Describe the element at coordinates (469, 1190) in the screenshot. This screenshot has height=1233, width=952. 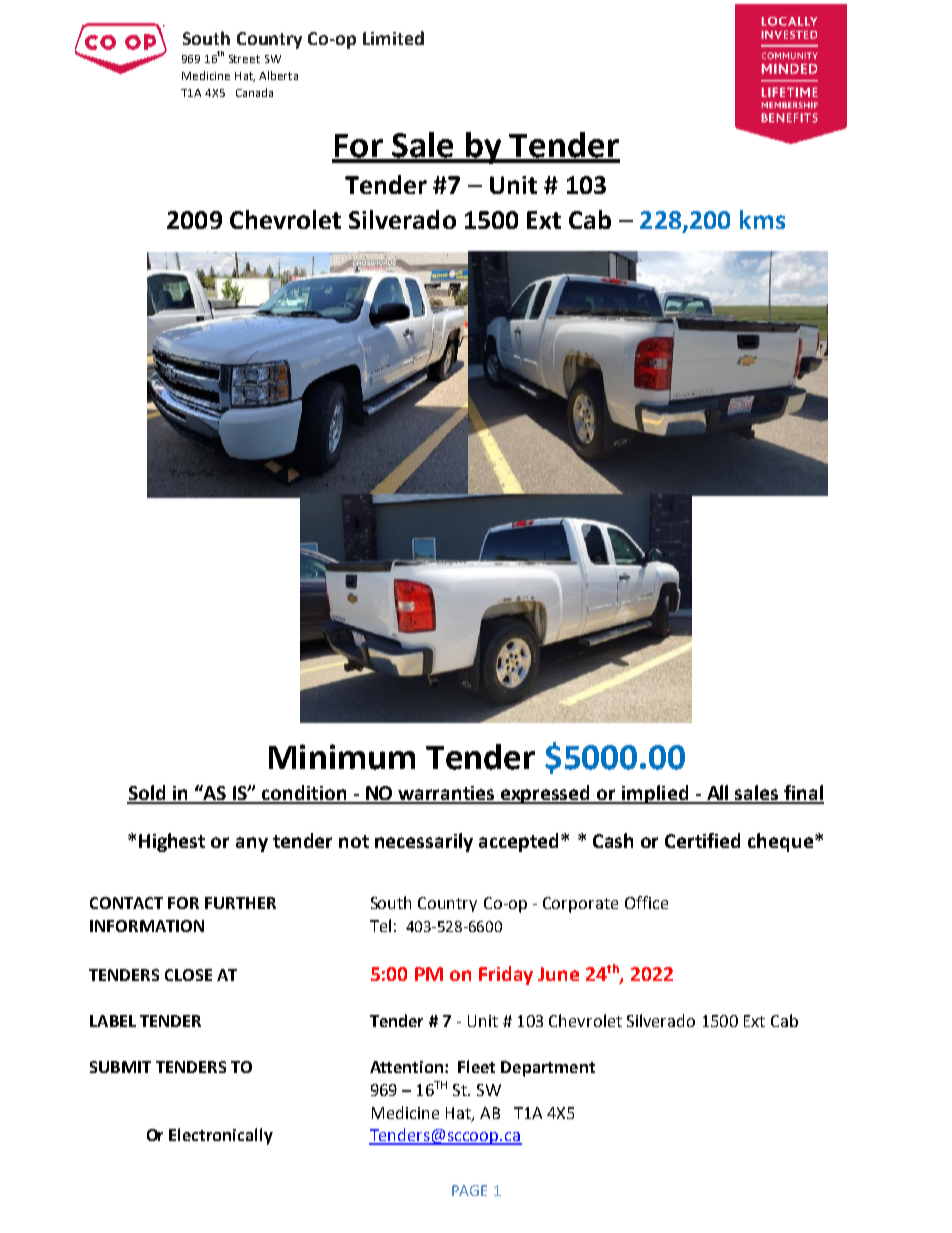
I see `PAGE` at that location.
